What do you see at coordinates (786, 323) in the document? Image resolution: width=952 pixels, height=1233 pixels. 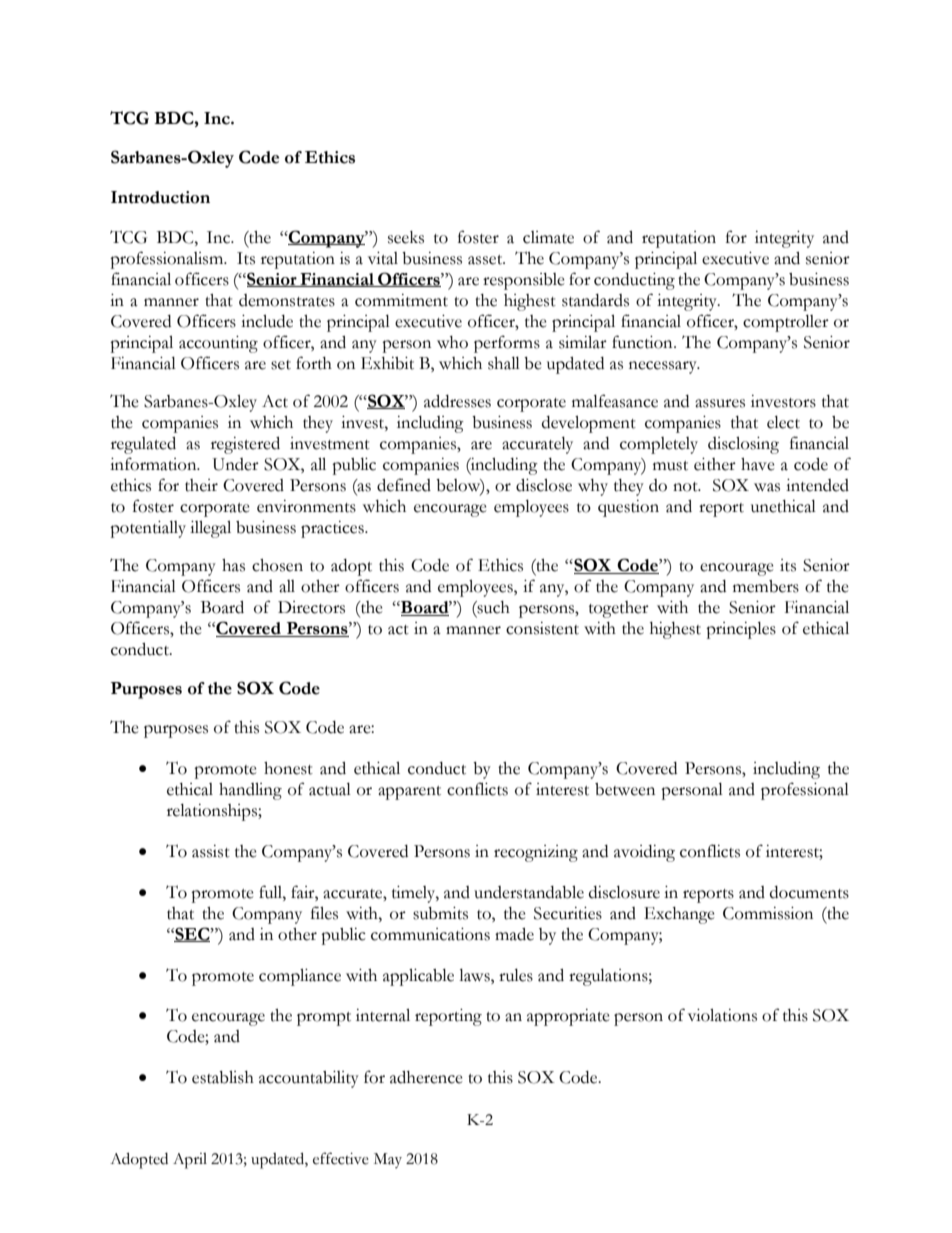 I see `comptroller` at bounding box center [786, 323].
